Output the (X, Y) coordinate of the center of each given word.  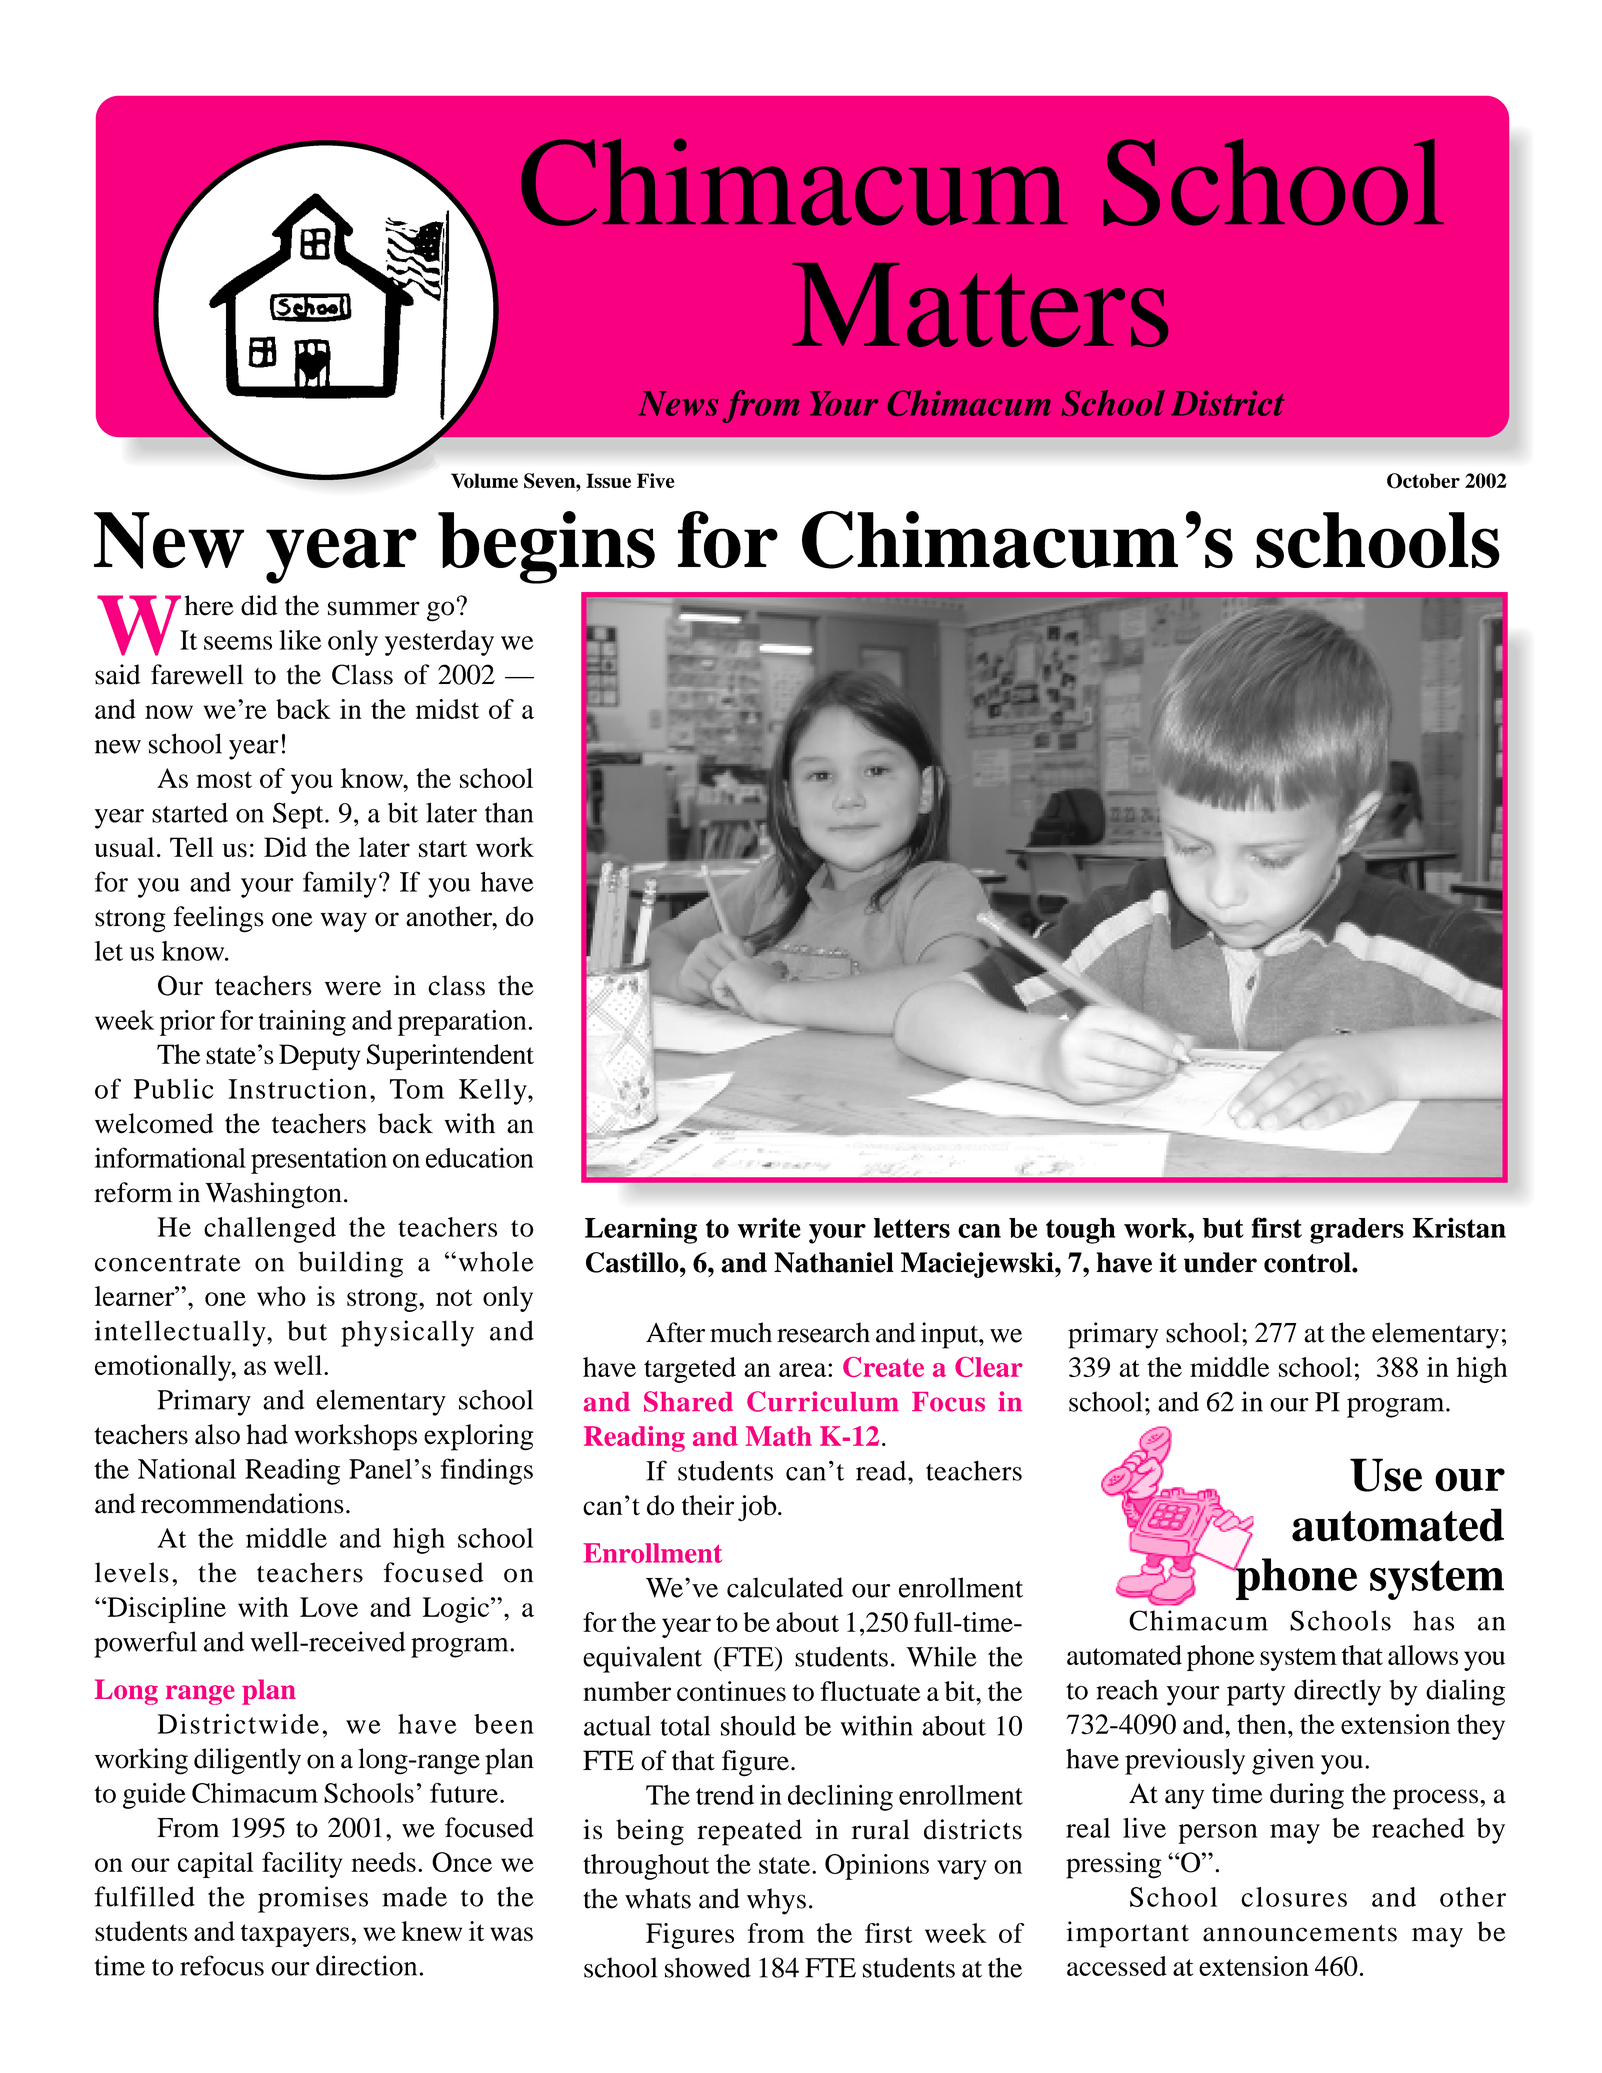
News (678, 403)
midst (447, 709)
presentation (319, 1161)
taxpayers (296, 1935)
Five (656, 480)
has (1433, 1620)
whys (776, 1901)
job (758, 1508)
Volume (484, 480)
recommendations (242, 1503)
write (769, 1227)
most (224, 779)
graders (1357, 1231)
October (1423, 481)
